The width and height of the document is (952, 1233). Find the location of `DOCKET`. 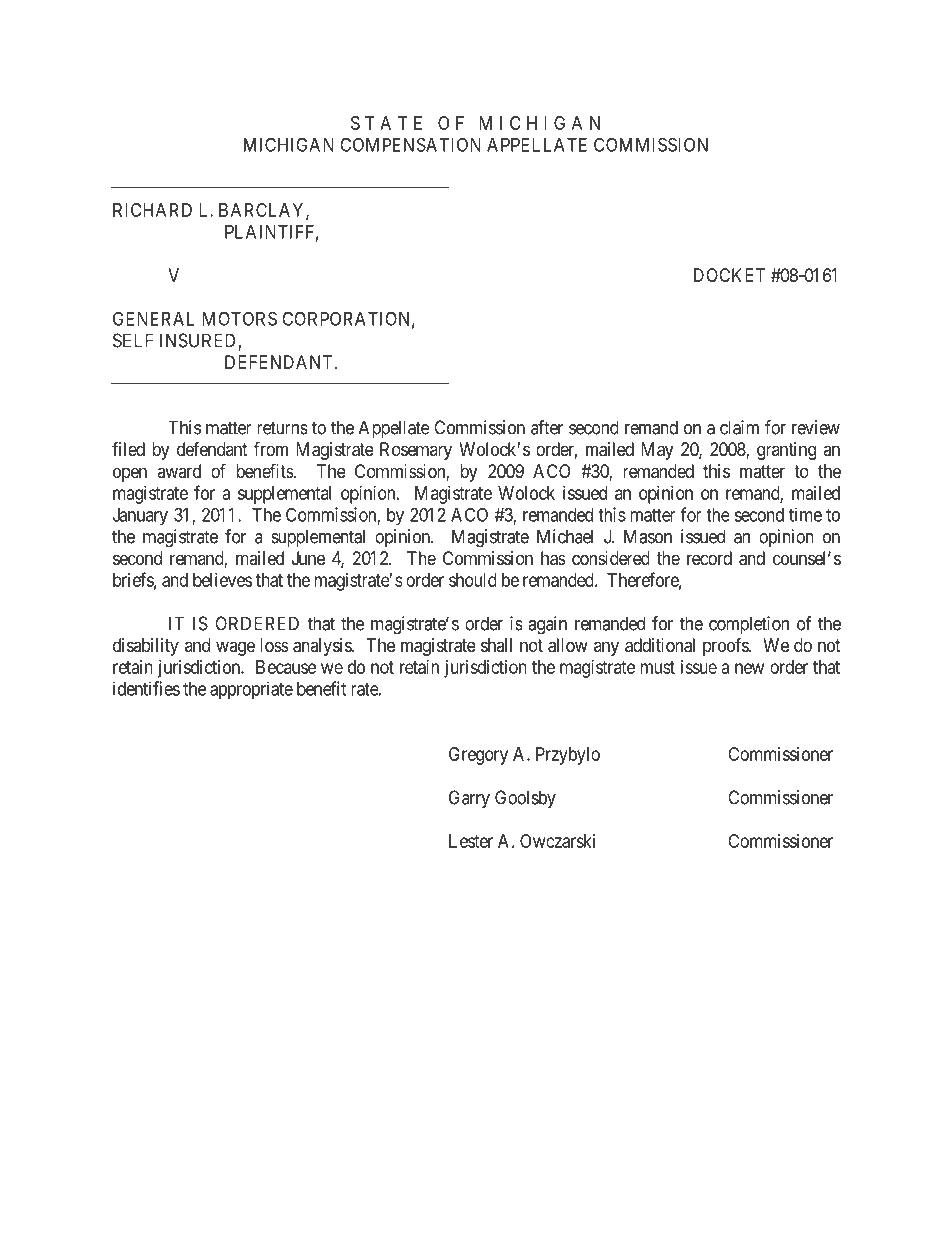

DOCKET is located at coordinates (729, 275).
